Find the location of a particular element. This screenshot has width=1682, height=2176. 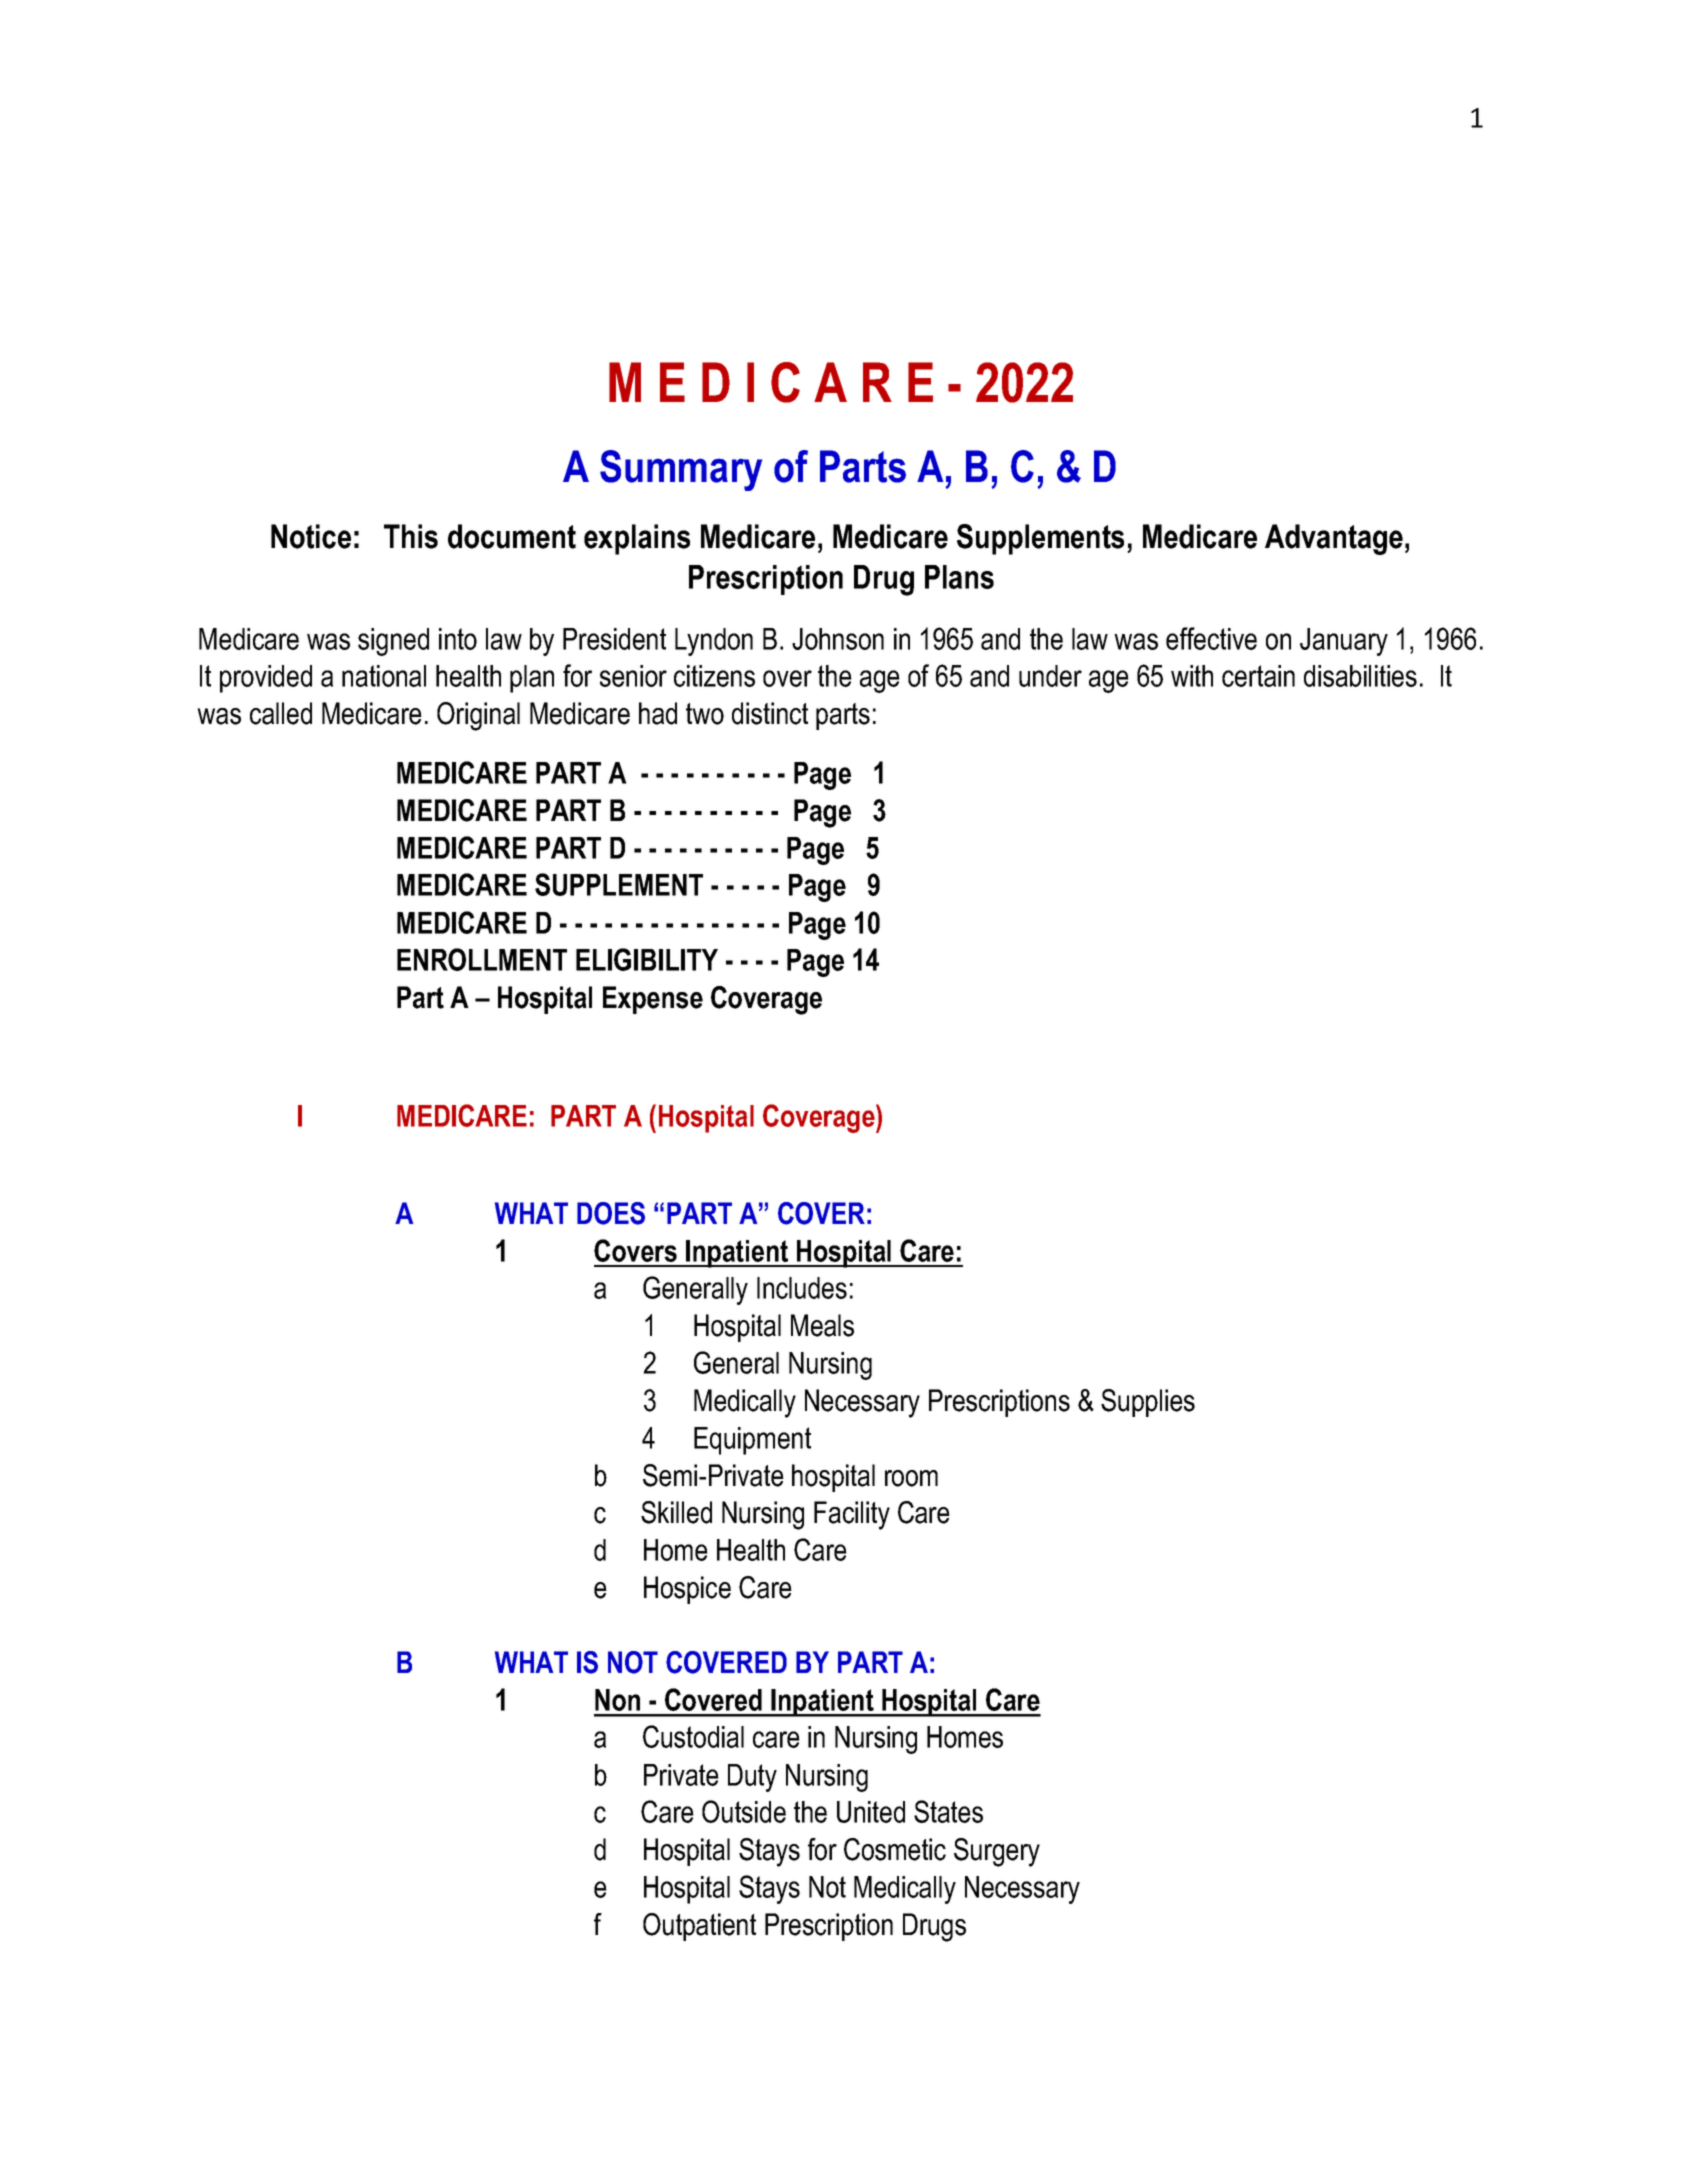

Supplies is located at coordinates (1148, 1403).
